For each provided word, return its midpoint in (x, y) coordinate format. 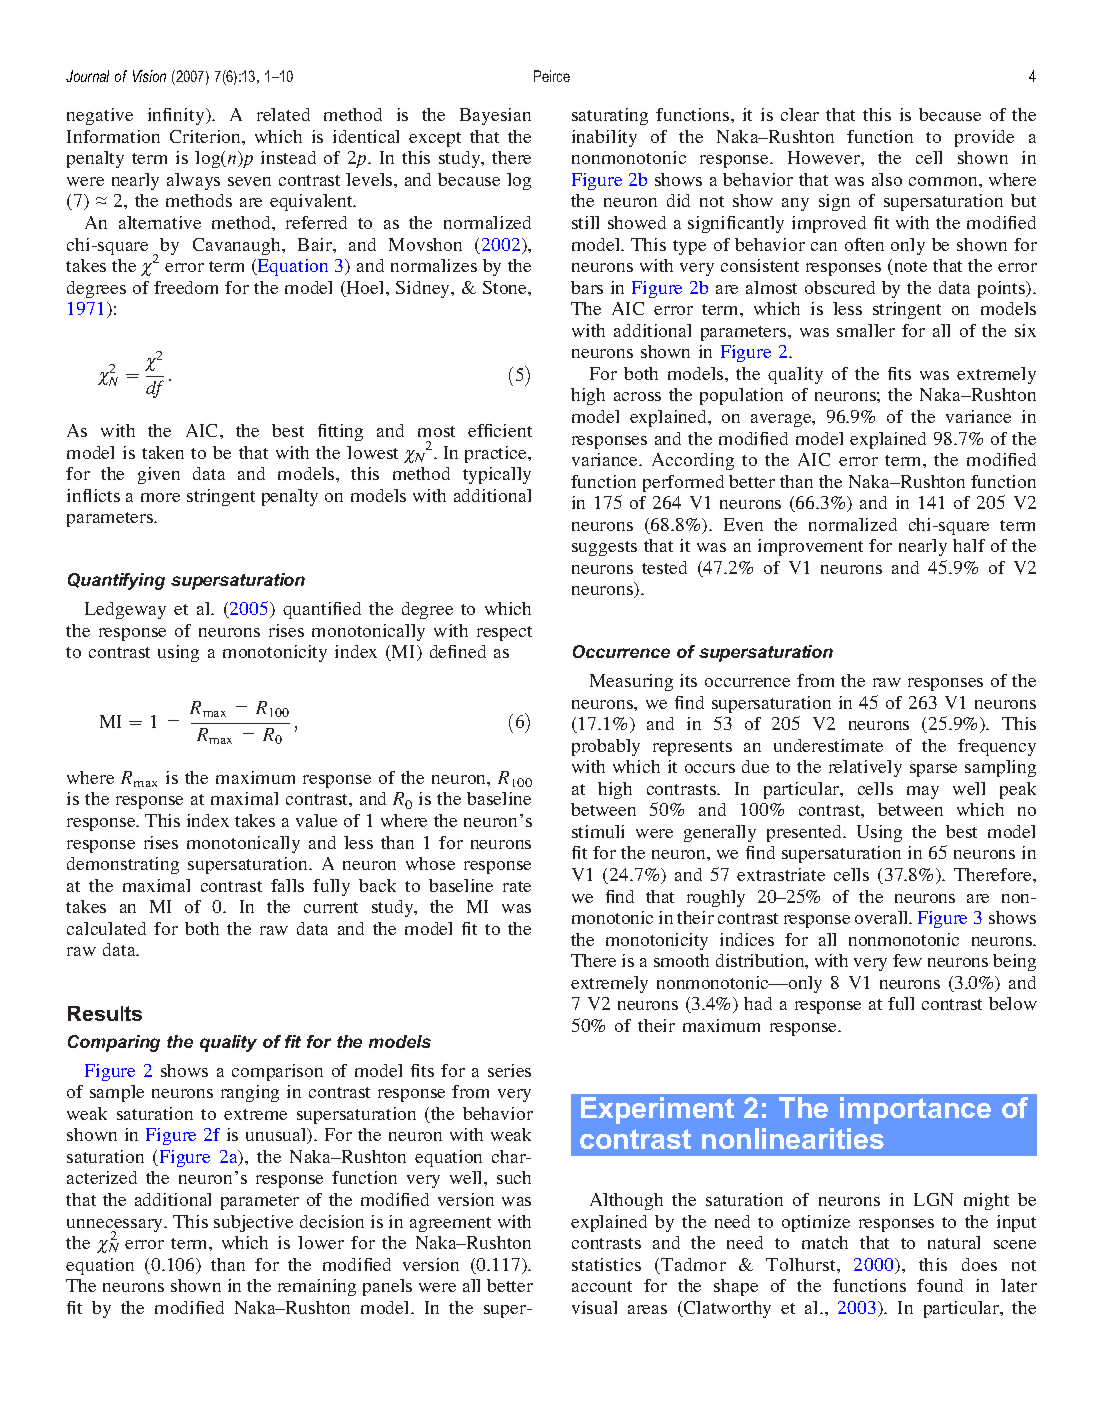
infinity (177, 116)
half (969, 545)
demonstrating (123, 865)
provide (984, 138)
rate (517, 886)
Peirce (552, 76)
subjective (253, 1223)
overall (883, 917)
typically (497, 475)
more (160, 497)
